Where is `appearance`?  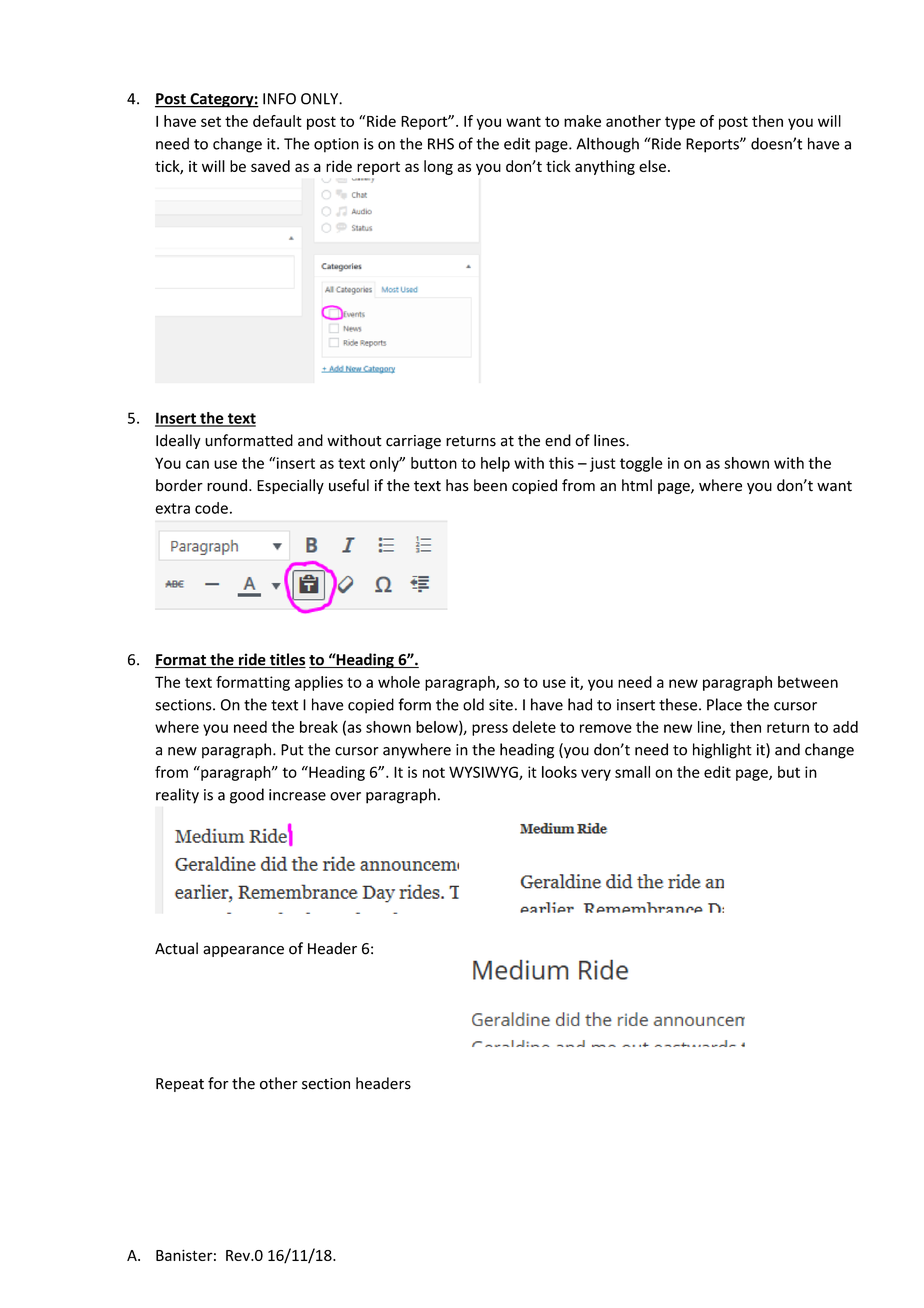
appearance is located at coordinates (243, 951).
